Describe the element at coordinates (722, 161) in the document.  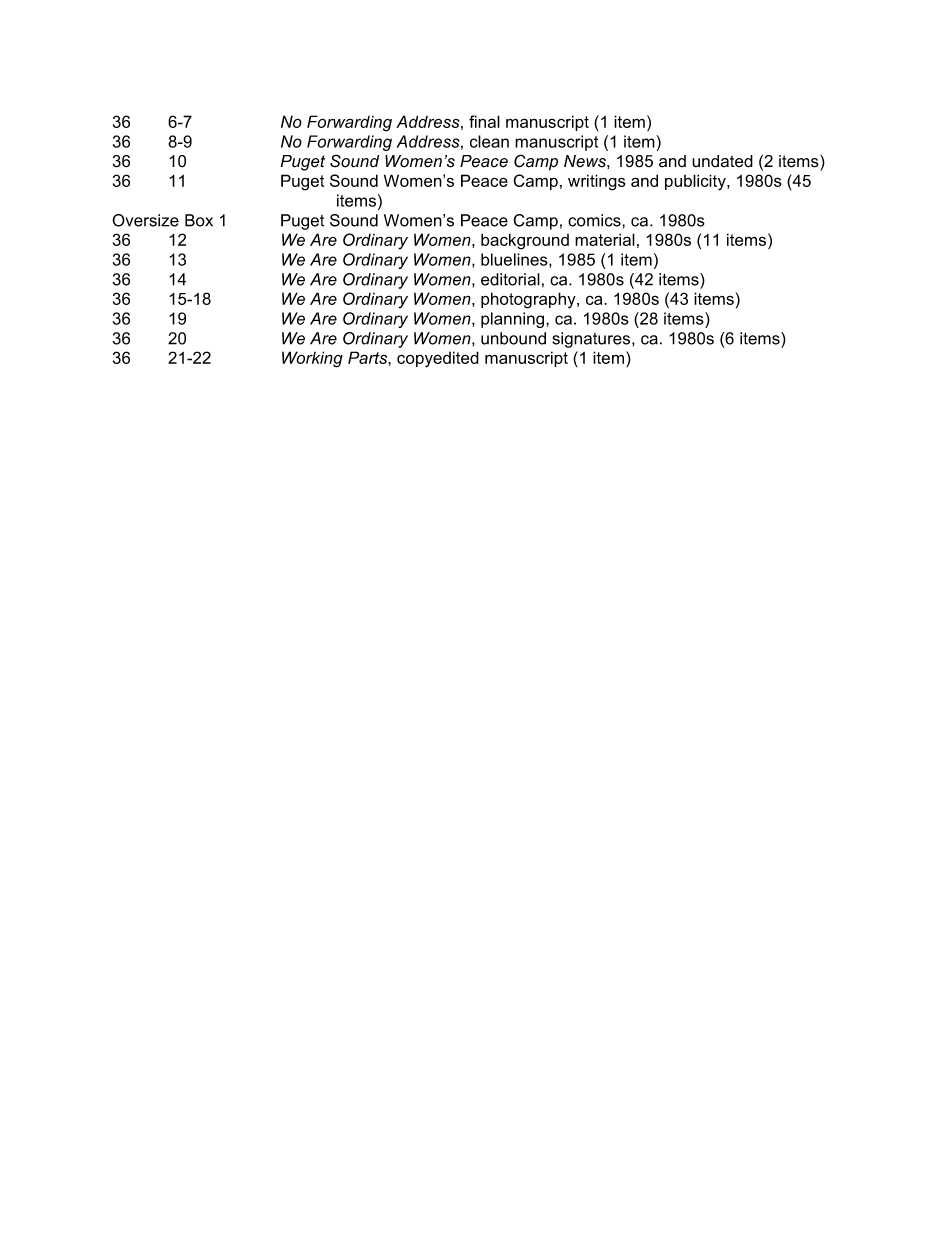
I see `undated` at that location.
